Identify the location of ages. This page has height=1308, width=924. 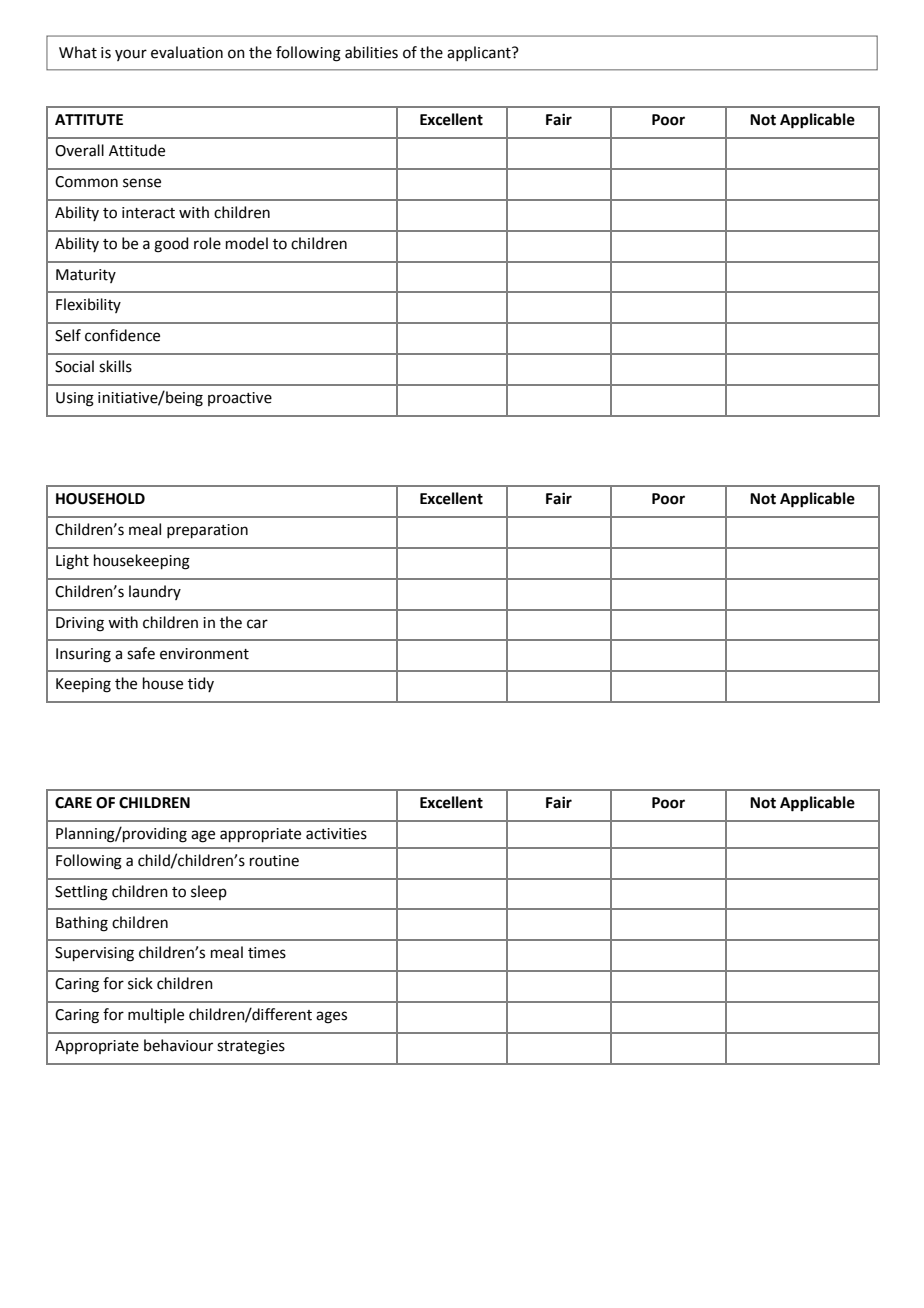
(331, 1017).
